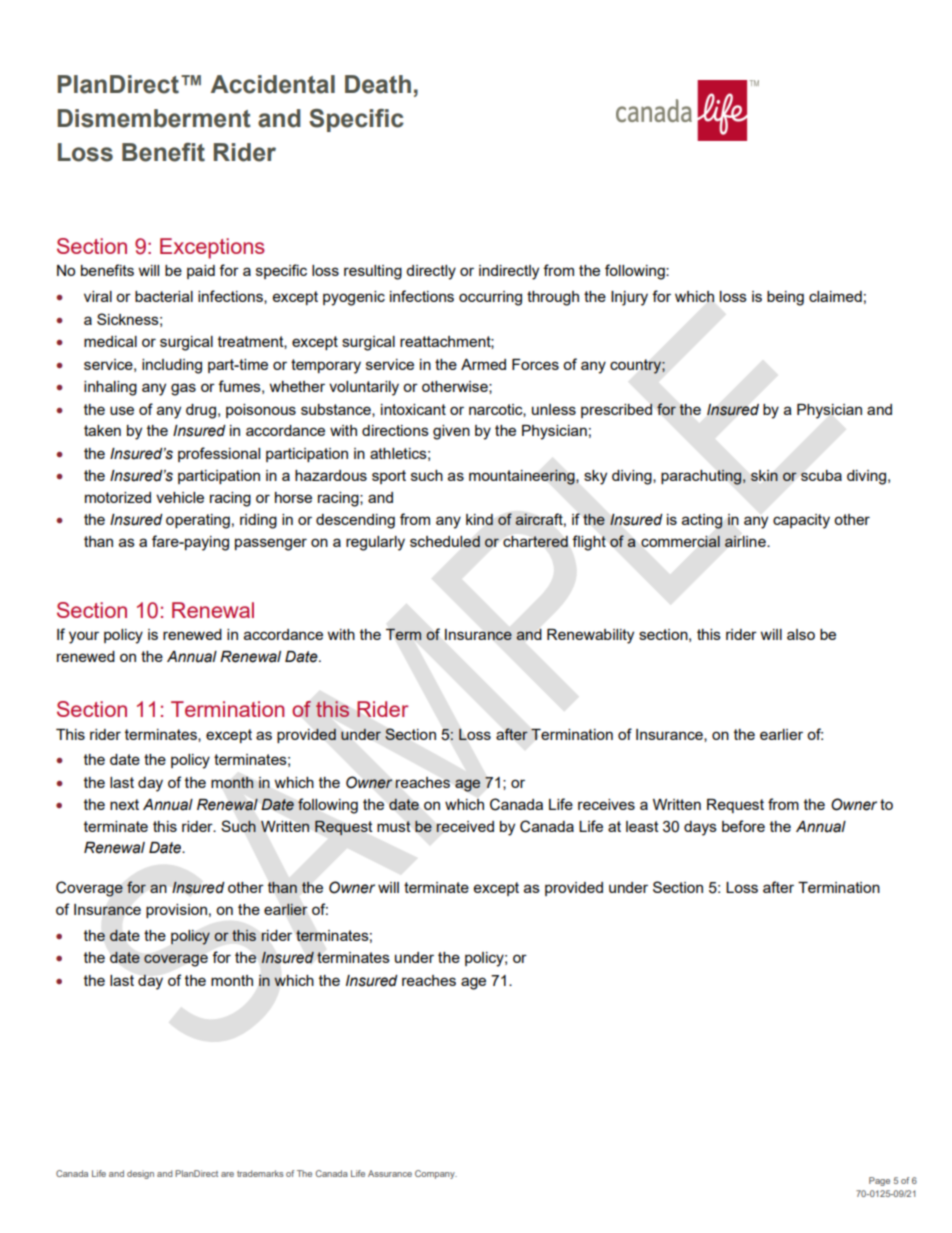 The width and height of the screenshot is (952, 1233). What do you see at coordinates (140, 1174) in the screenshot?
I see `design` at bounding box center [140, 1174].
